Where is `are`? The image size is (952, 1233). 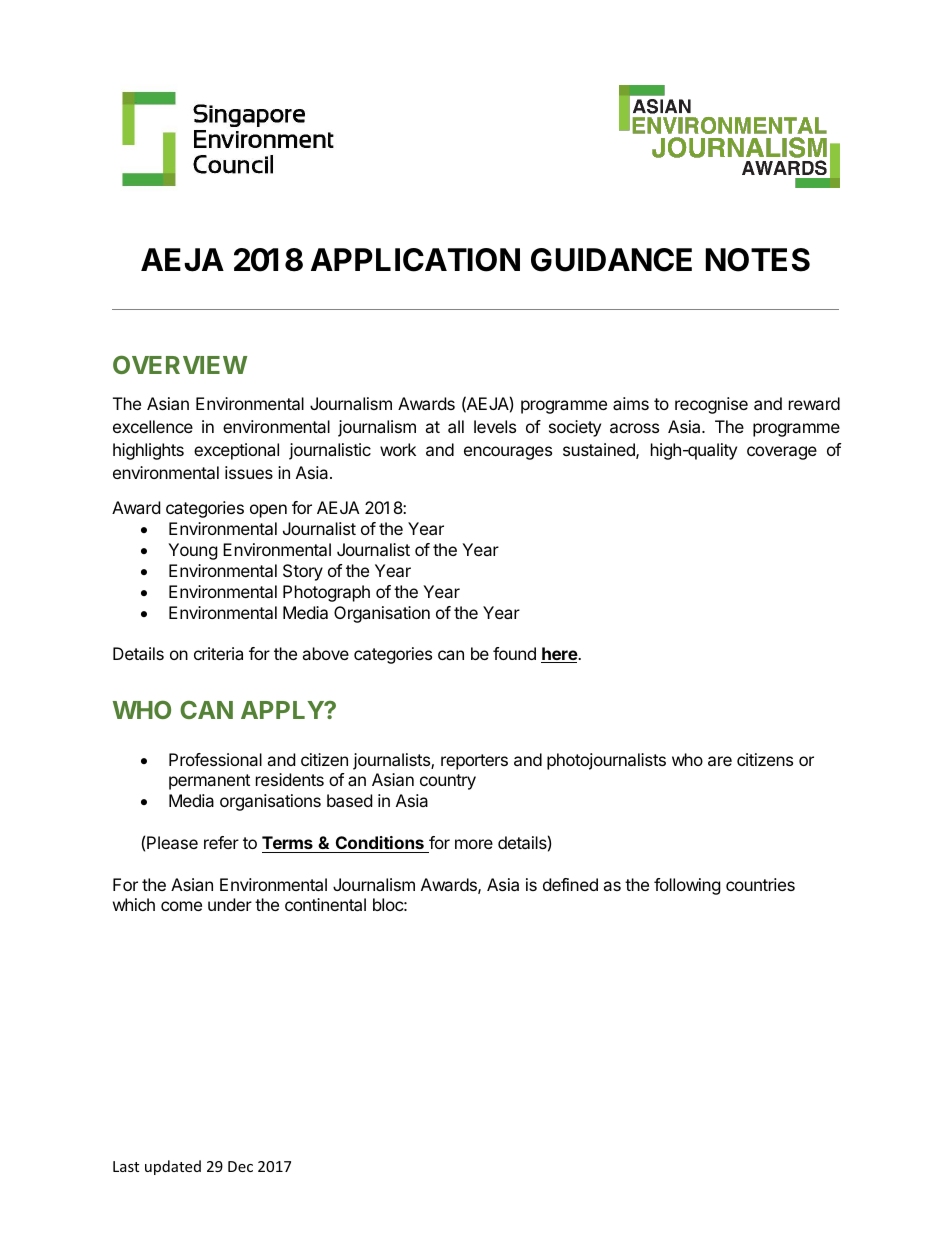
are is located at coordinates (720, 761).
